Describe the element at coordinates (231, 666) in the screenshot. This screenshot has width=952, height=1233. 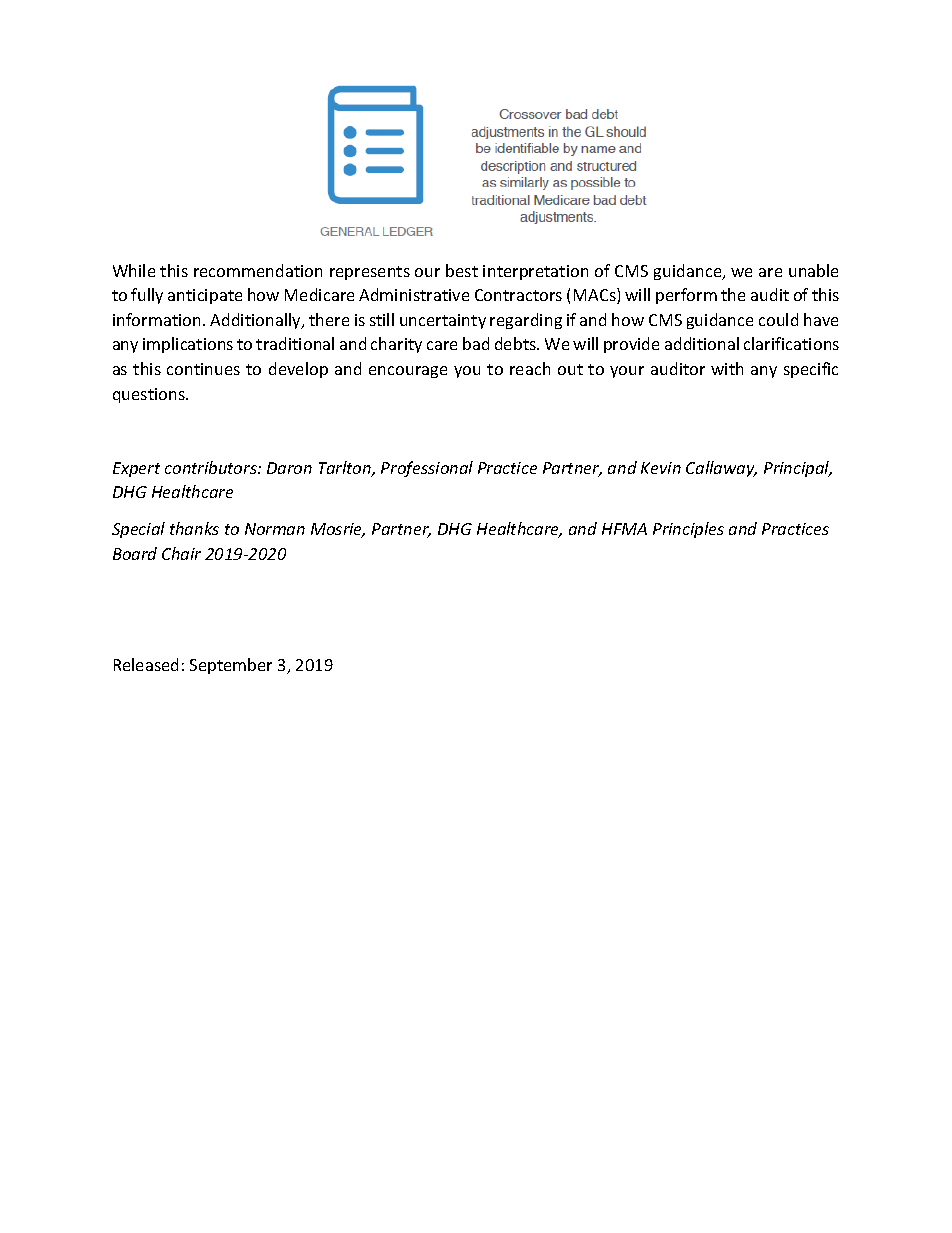
I see `September` at that location.
